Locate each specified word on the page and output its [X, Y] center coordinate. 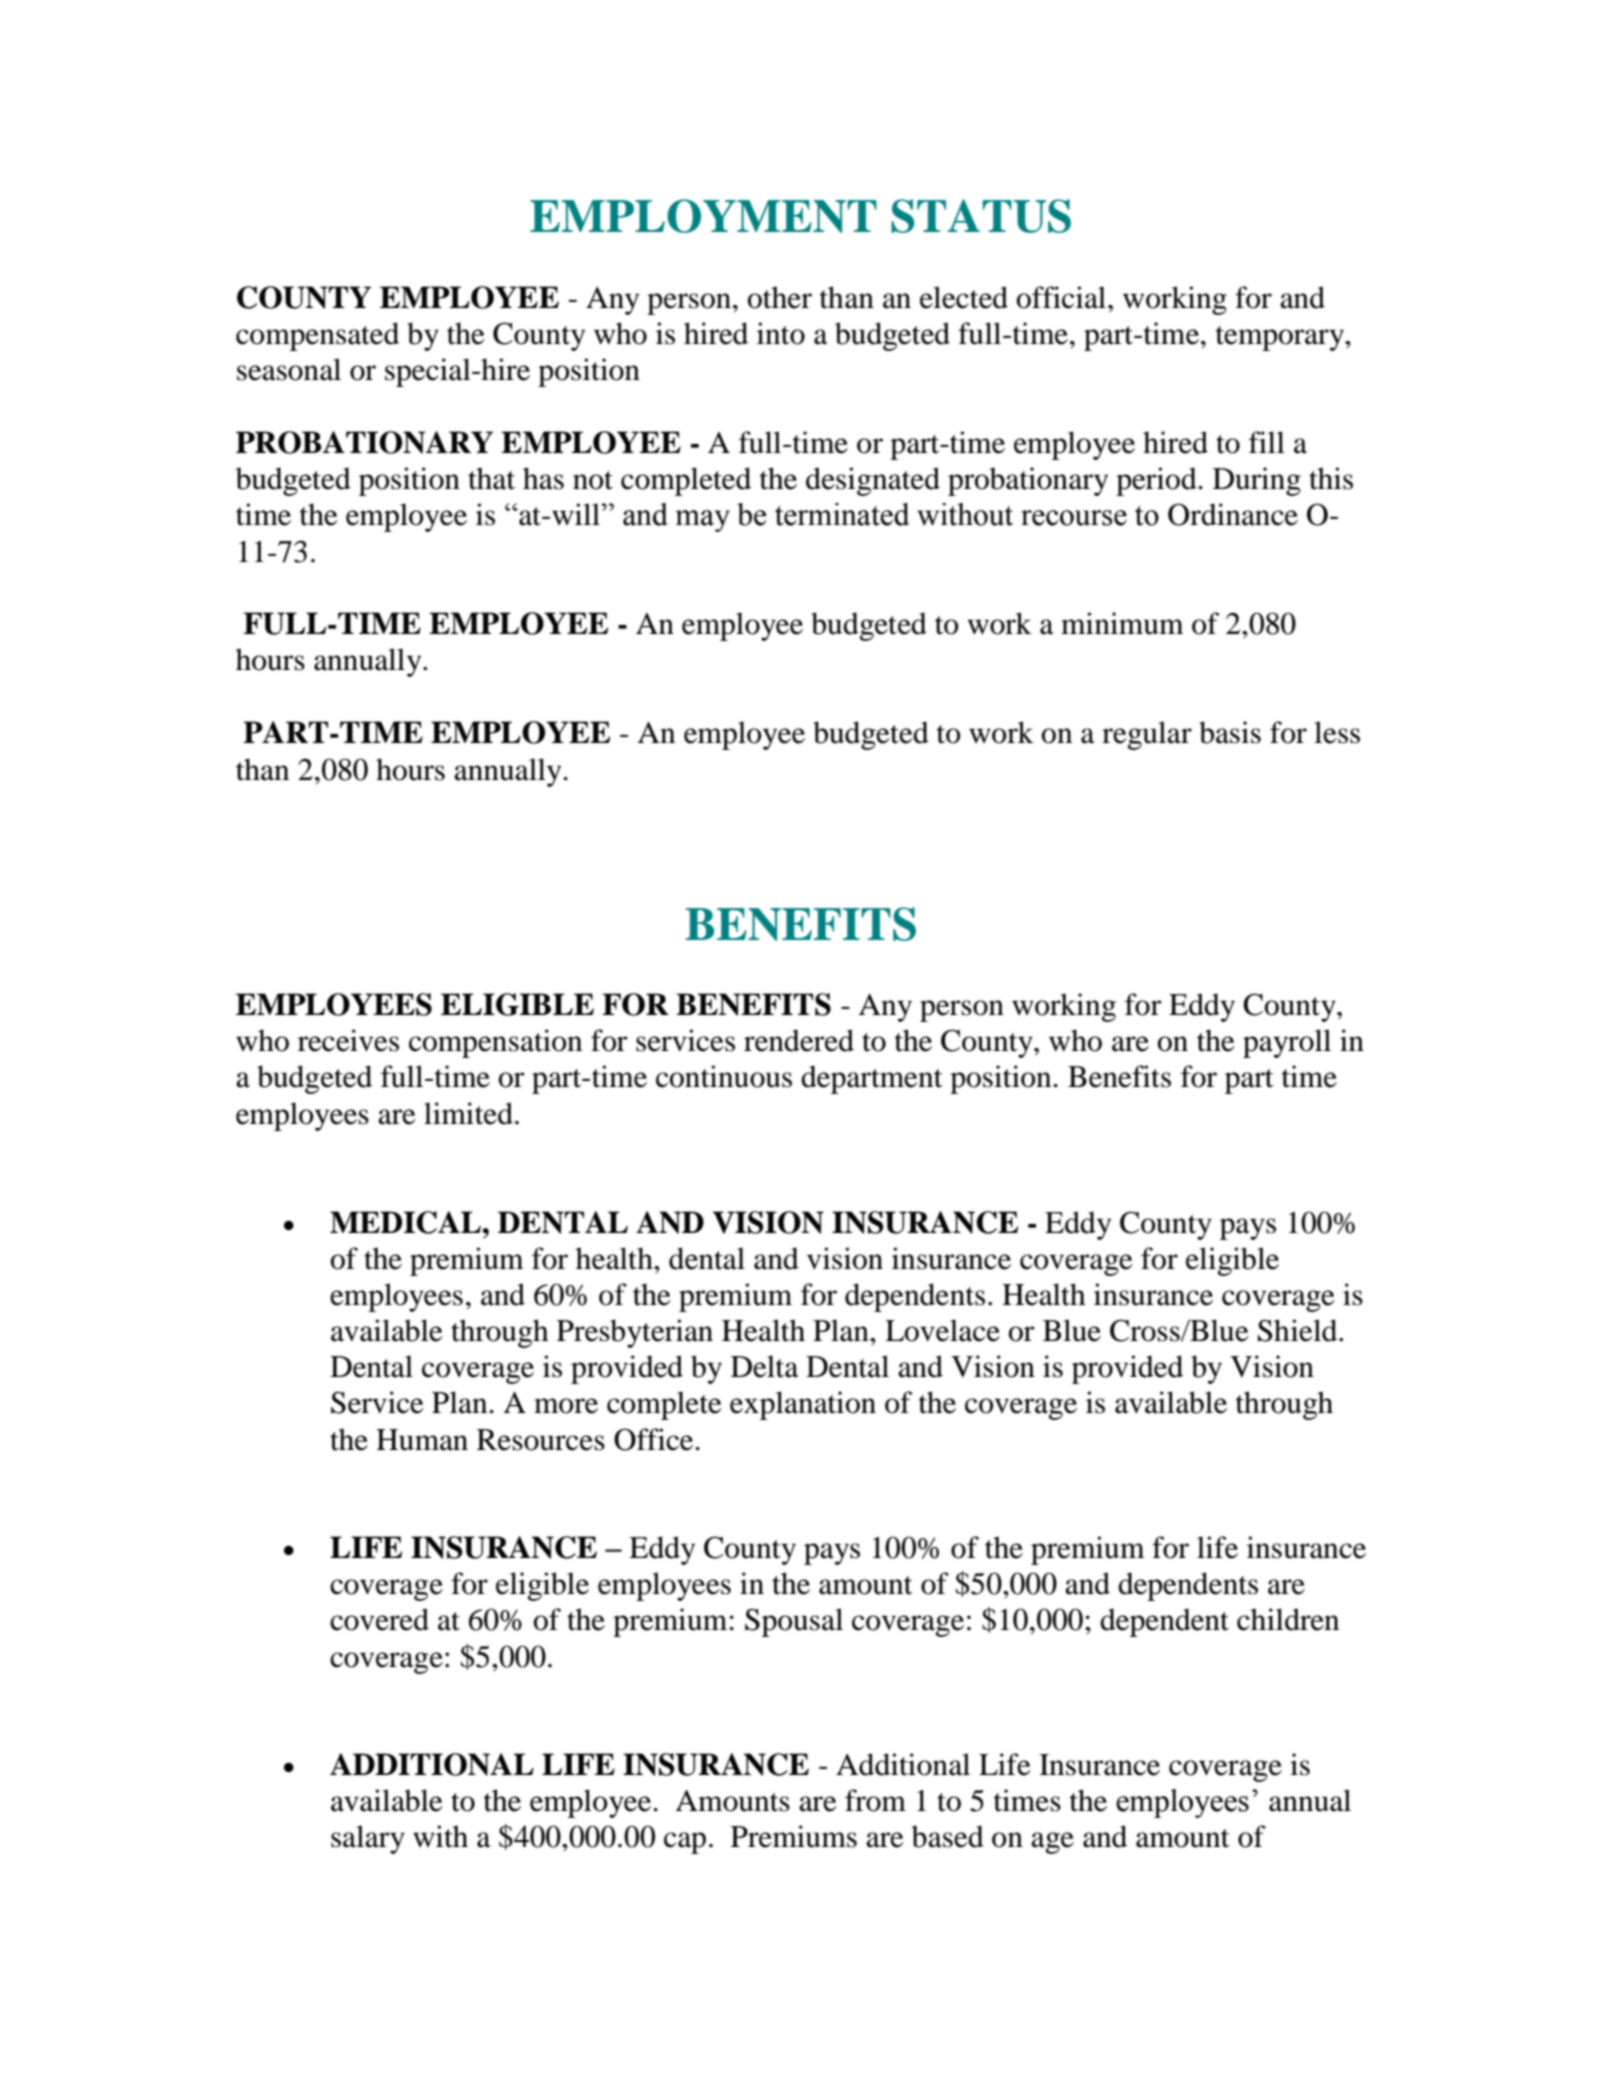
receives [348, 1040]
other [780, 297]
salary [368, 1839]
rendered [799, 1040]
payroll [1287, 1043]
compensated [317, 336]
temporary [1281, 338]
